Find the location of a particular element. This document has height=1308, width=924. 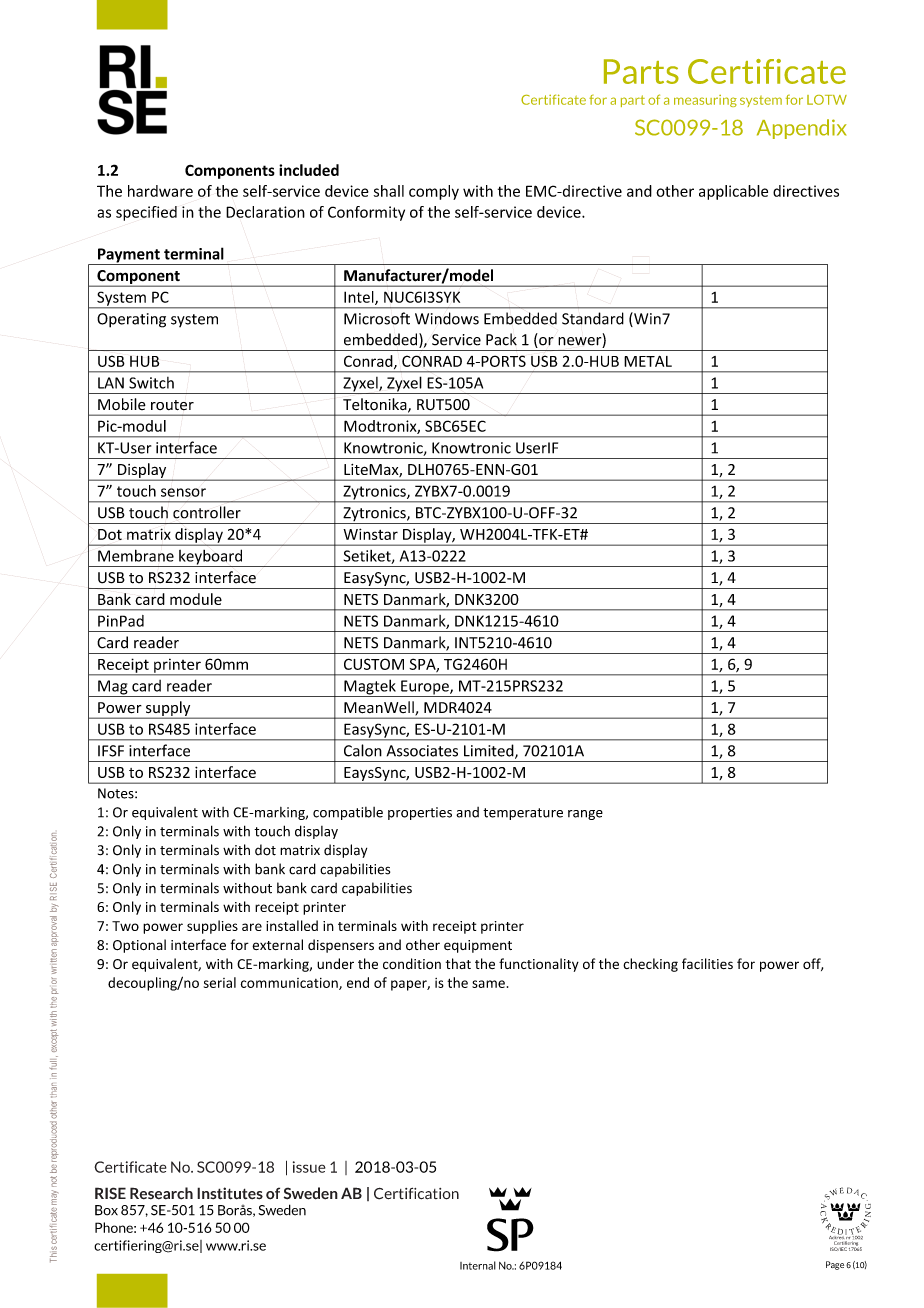

comply is located at coordinates (434, 192).
